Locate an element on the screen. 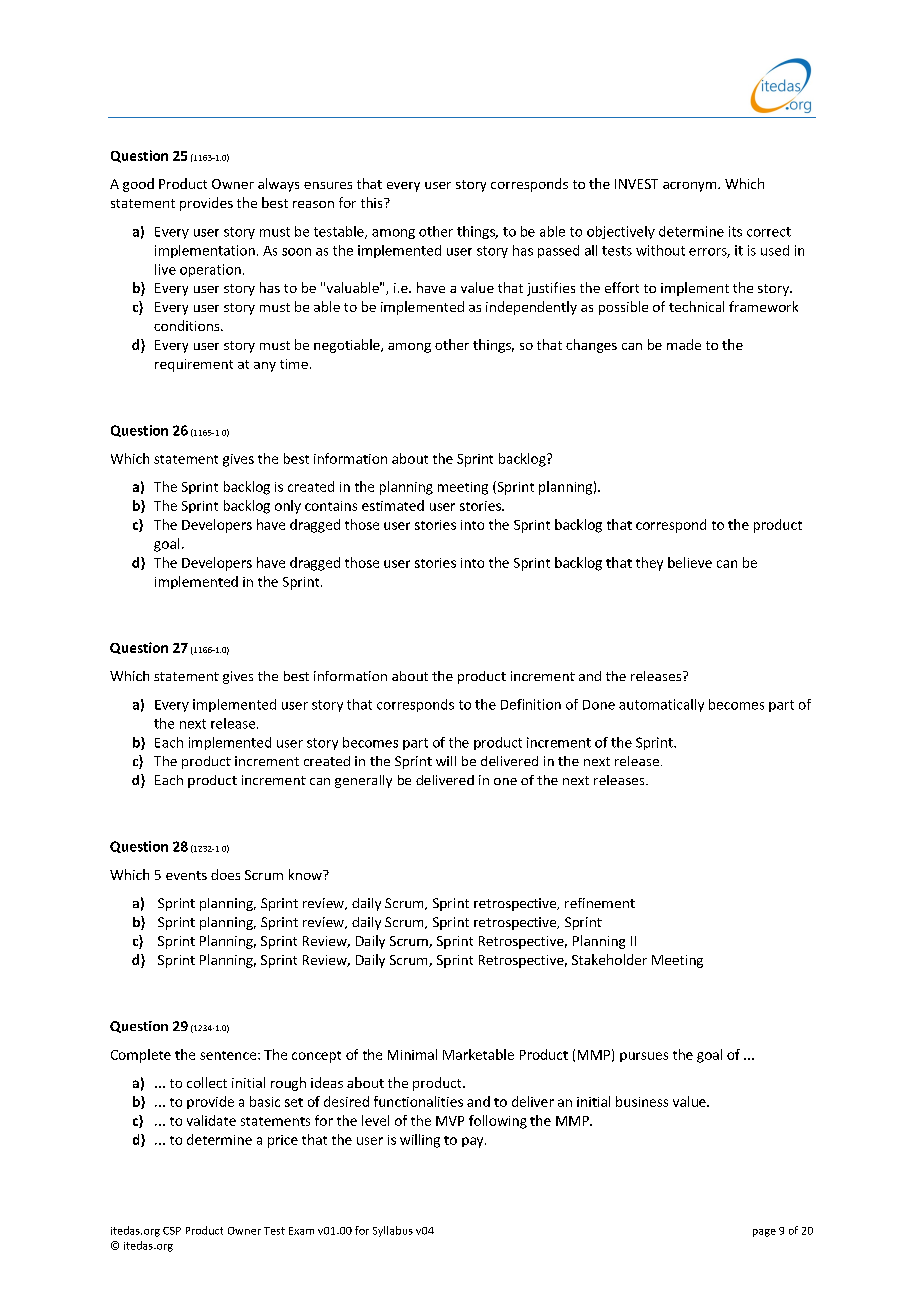 This screenshot has width=924, height=1308. this is located at coordinates (373, 202).
